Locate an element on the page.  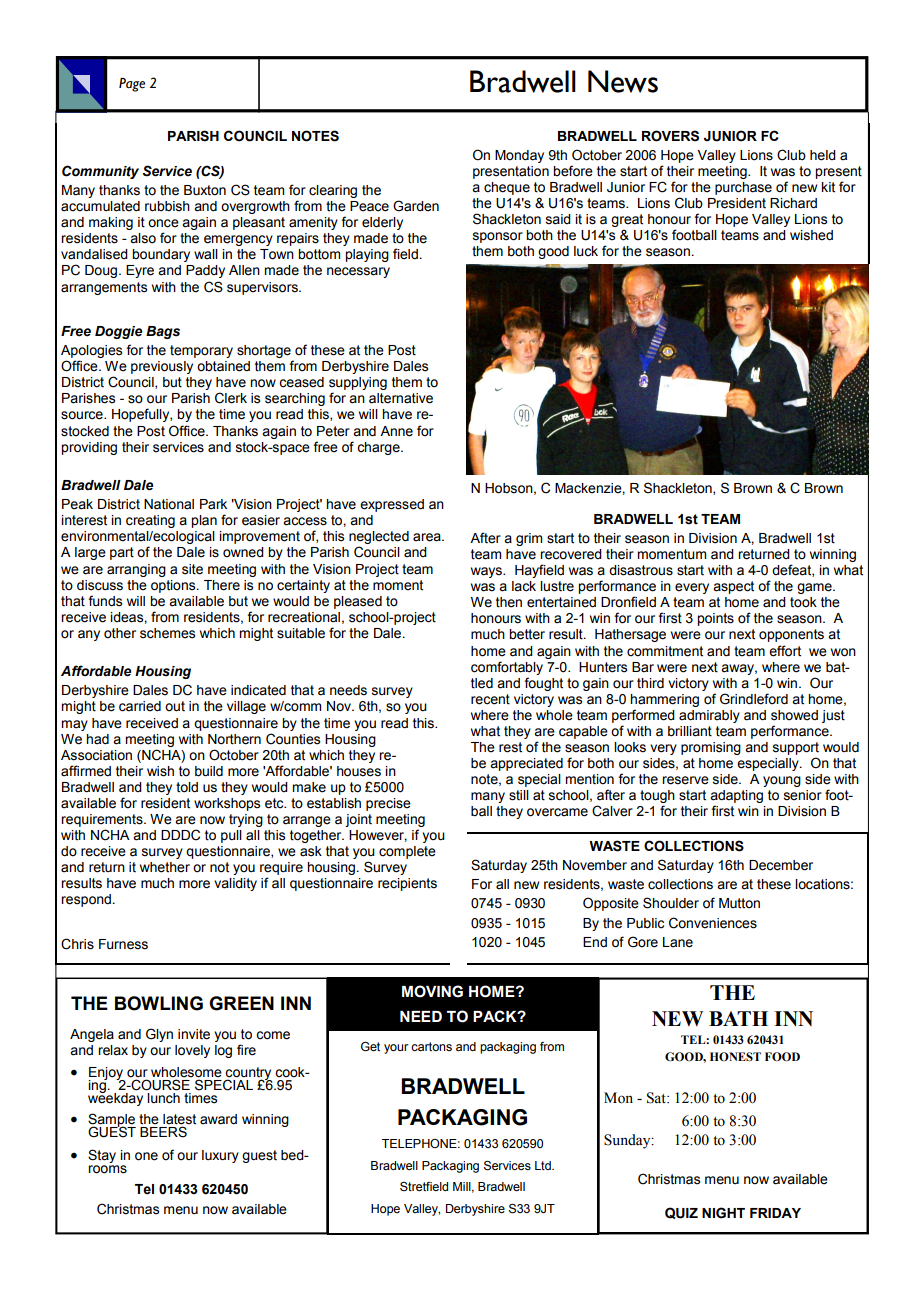
effort is located at coordinates (785, 651).
